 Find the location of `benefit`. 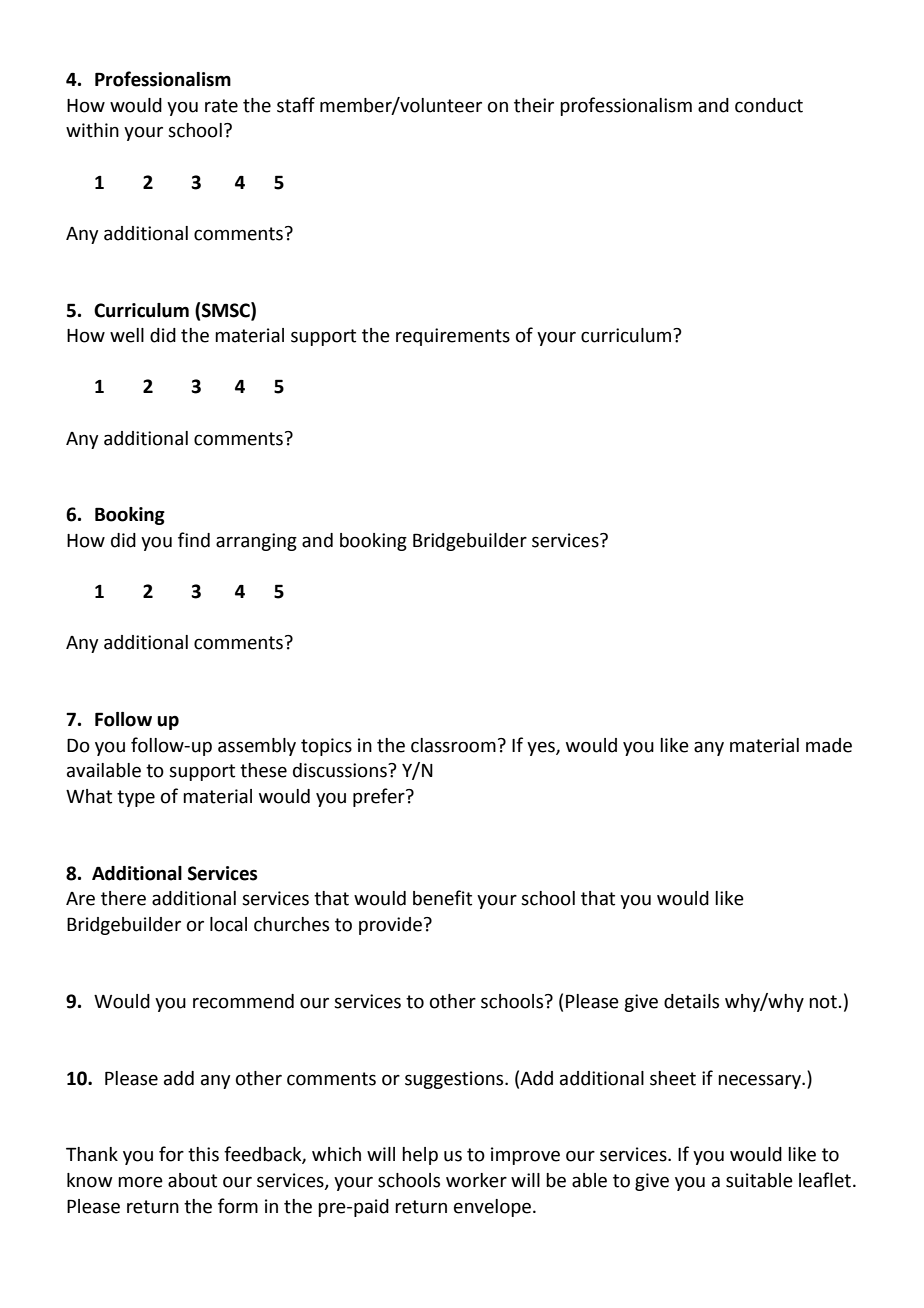

benefit is located at coordinates (442, 898).
